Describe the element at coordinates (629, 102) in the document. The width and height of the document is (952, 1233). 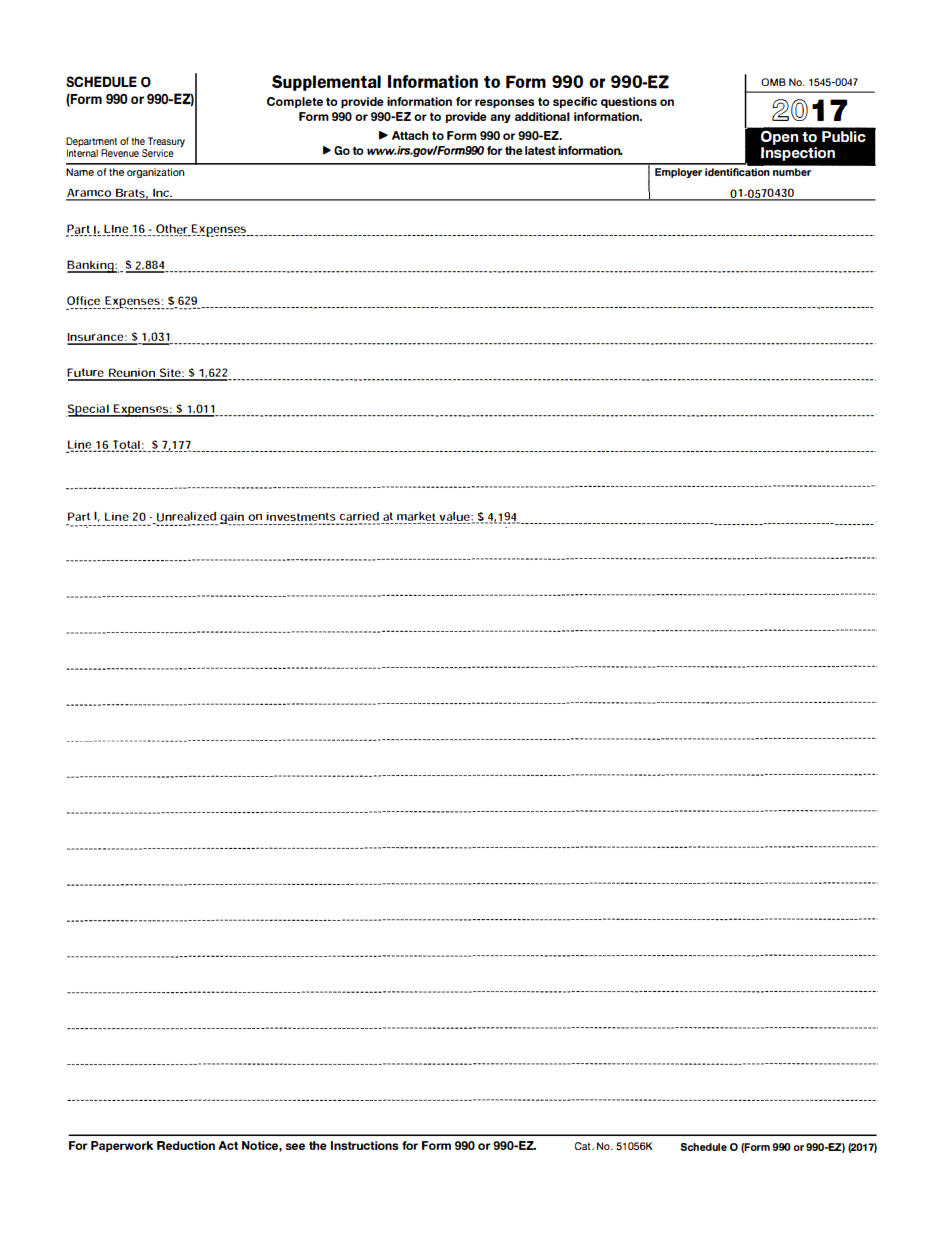
I see `questions` at that location.
